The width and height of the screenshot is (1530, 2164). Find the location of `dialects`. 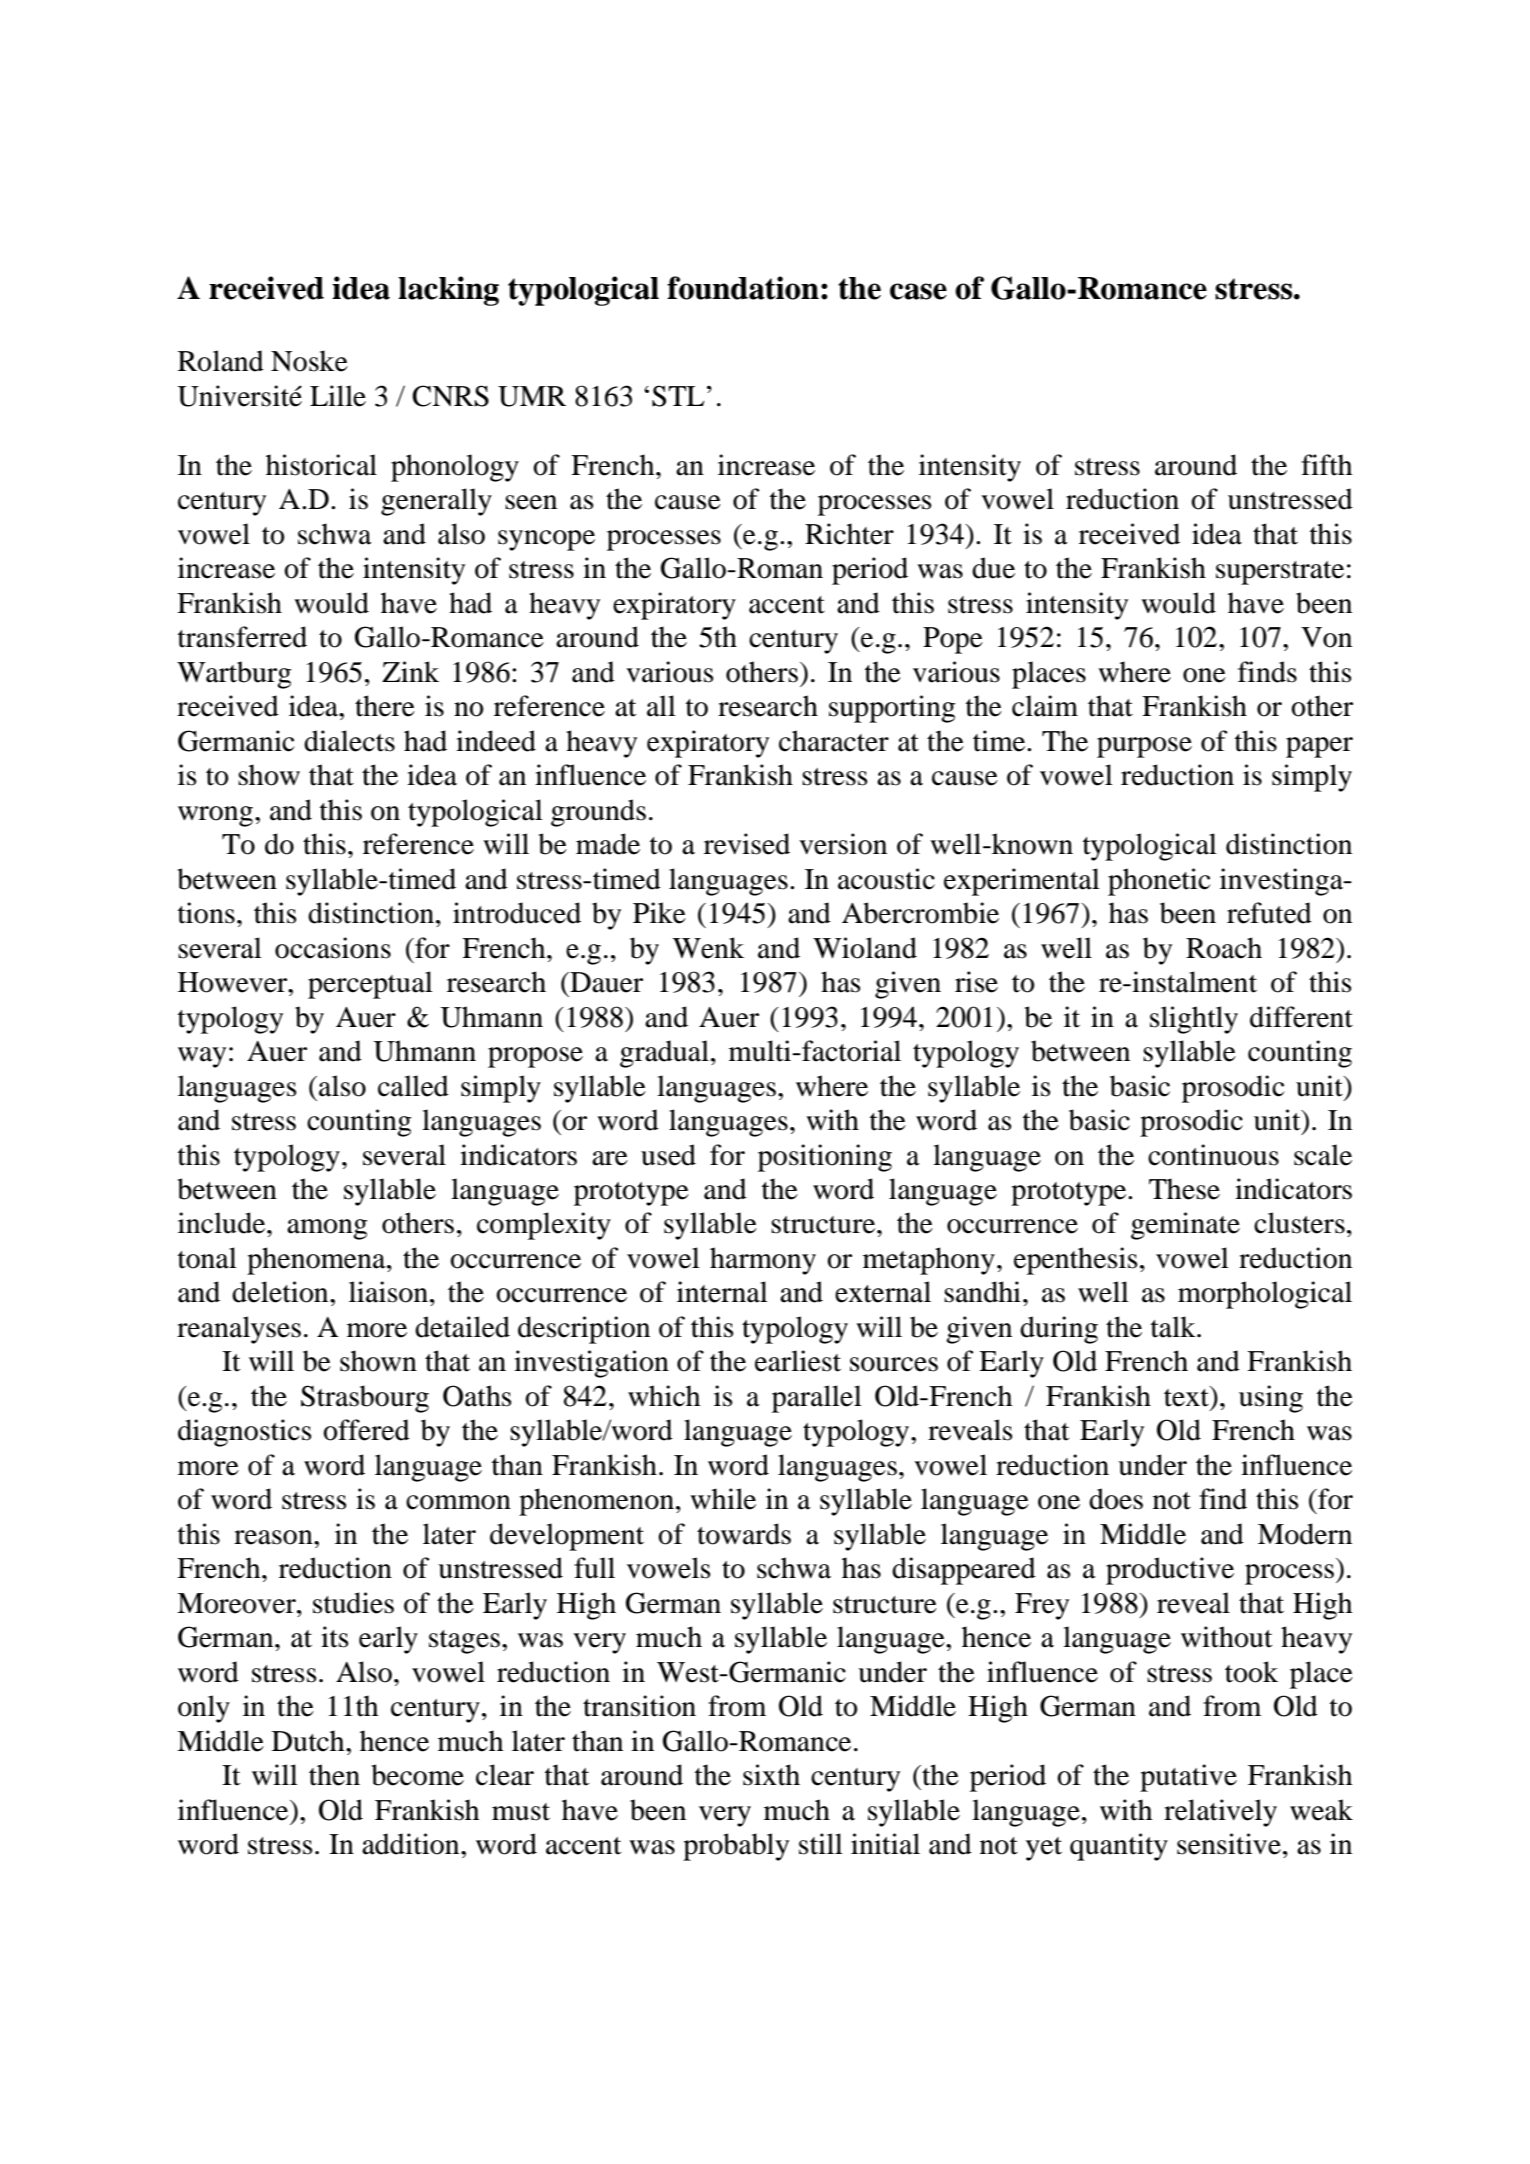

dialects is located at coordinates (349, 741).
